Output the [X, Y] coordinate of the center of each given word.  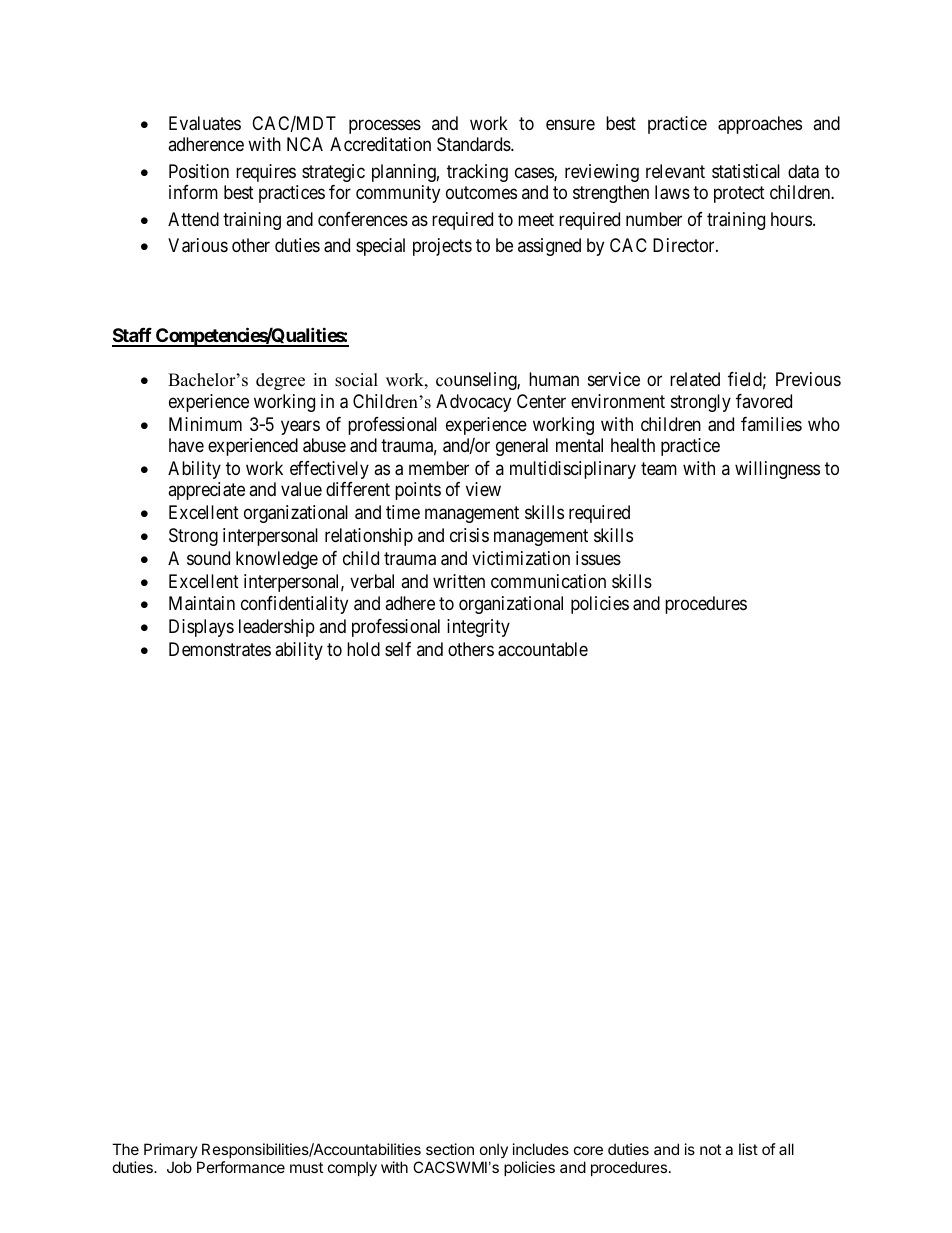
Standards [474, 144]
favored [764, 401]
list [748, 1149]
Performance [241, 1167]
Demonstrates [220, 649]
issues [598, 558]
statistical [746, 171]
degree [280, 381]
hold [363, 649]
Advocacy [473, 403]
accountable [543, 649]
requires [266, 173]
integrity [478, 628]
